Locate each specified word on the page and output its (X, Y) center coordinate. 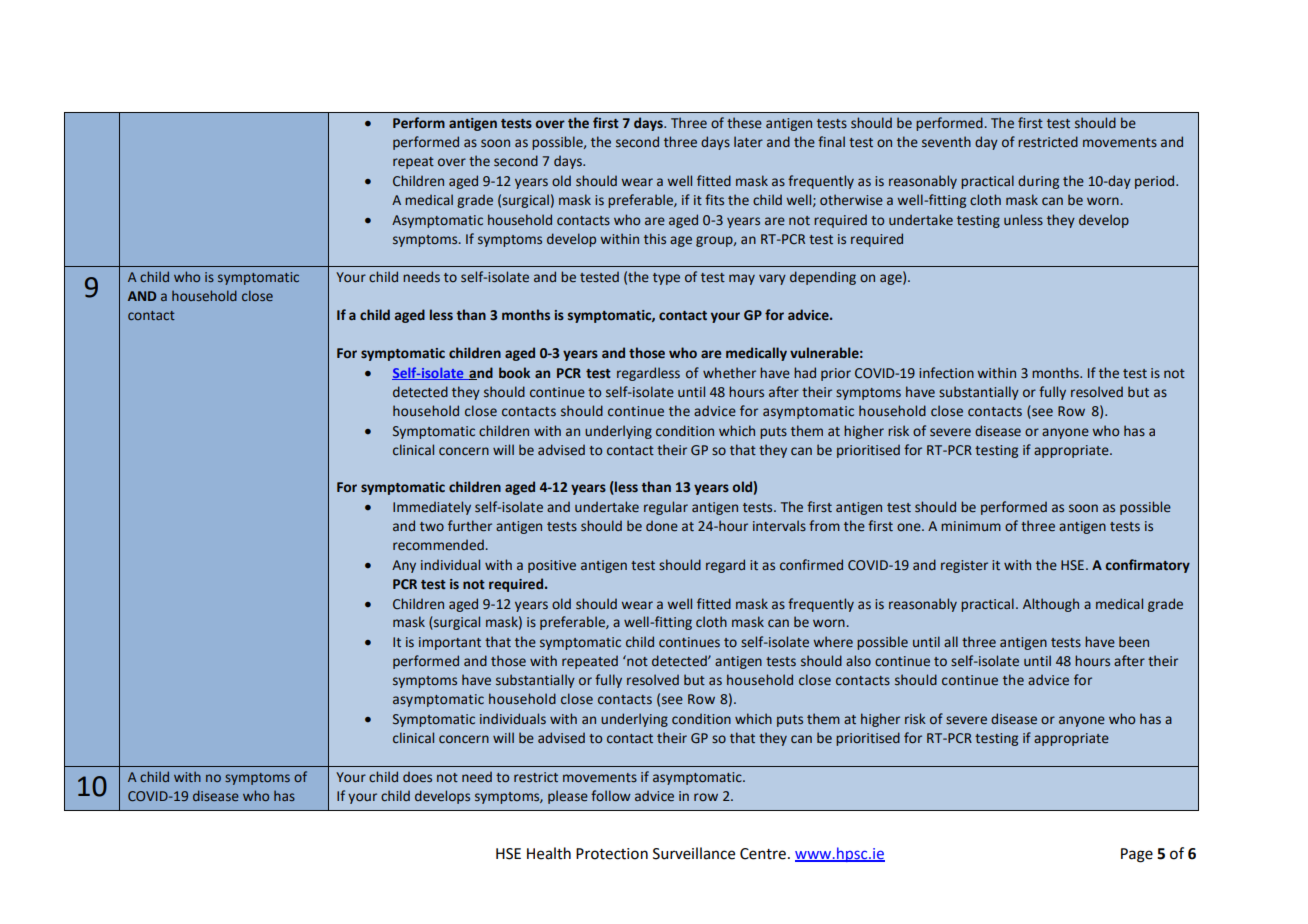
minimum (971, 526)
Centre (763, 854)
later (748, 141)
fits (714, 200)
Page (1137, 855)
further (470, 526)
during (1038, 182)
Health (549, 853)
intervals (779, 525)
